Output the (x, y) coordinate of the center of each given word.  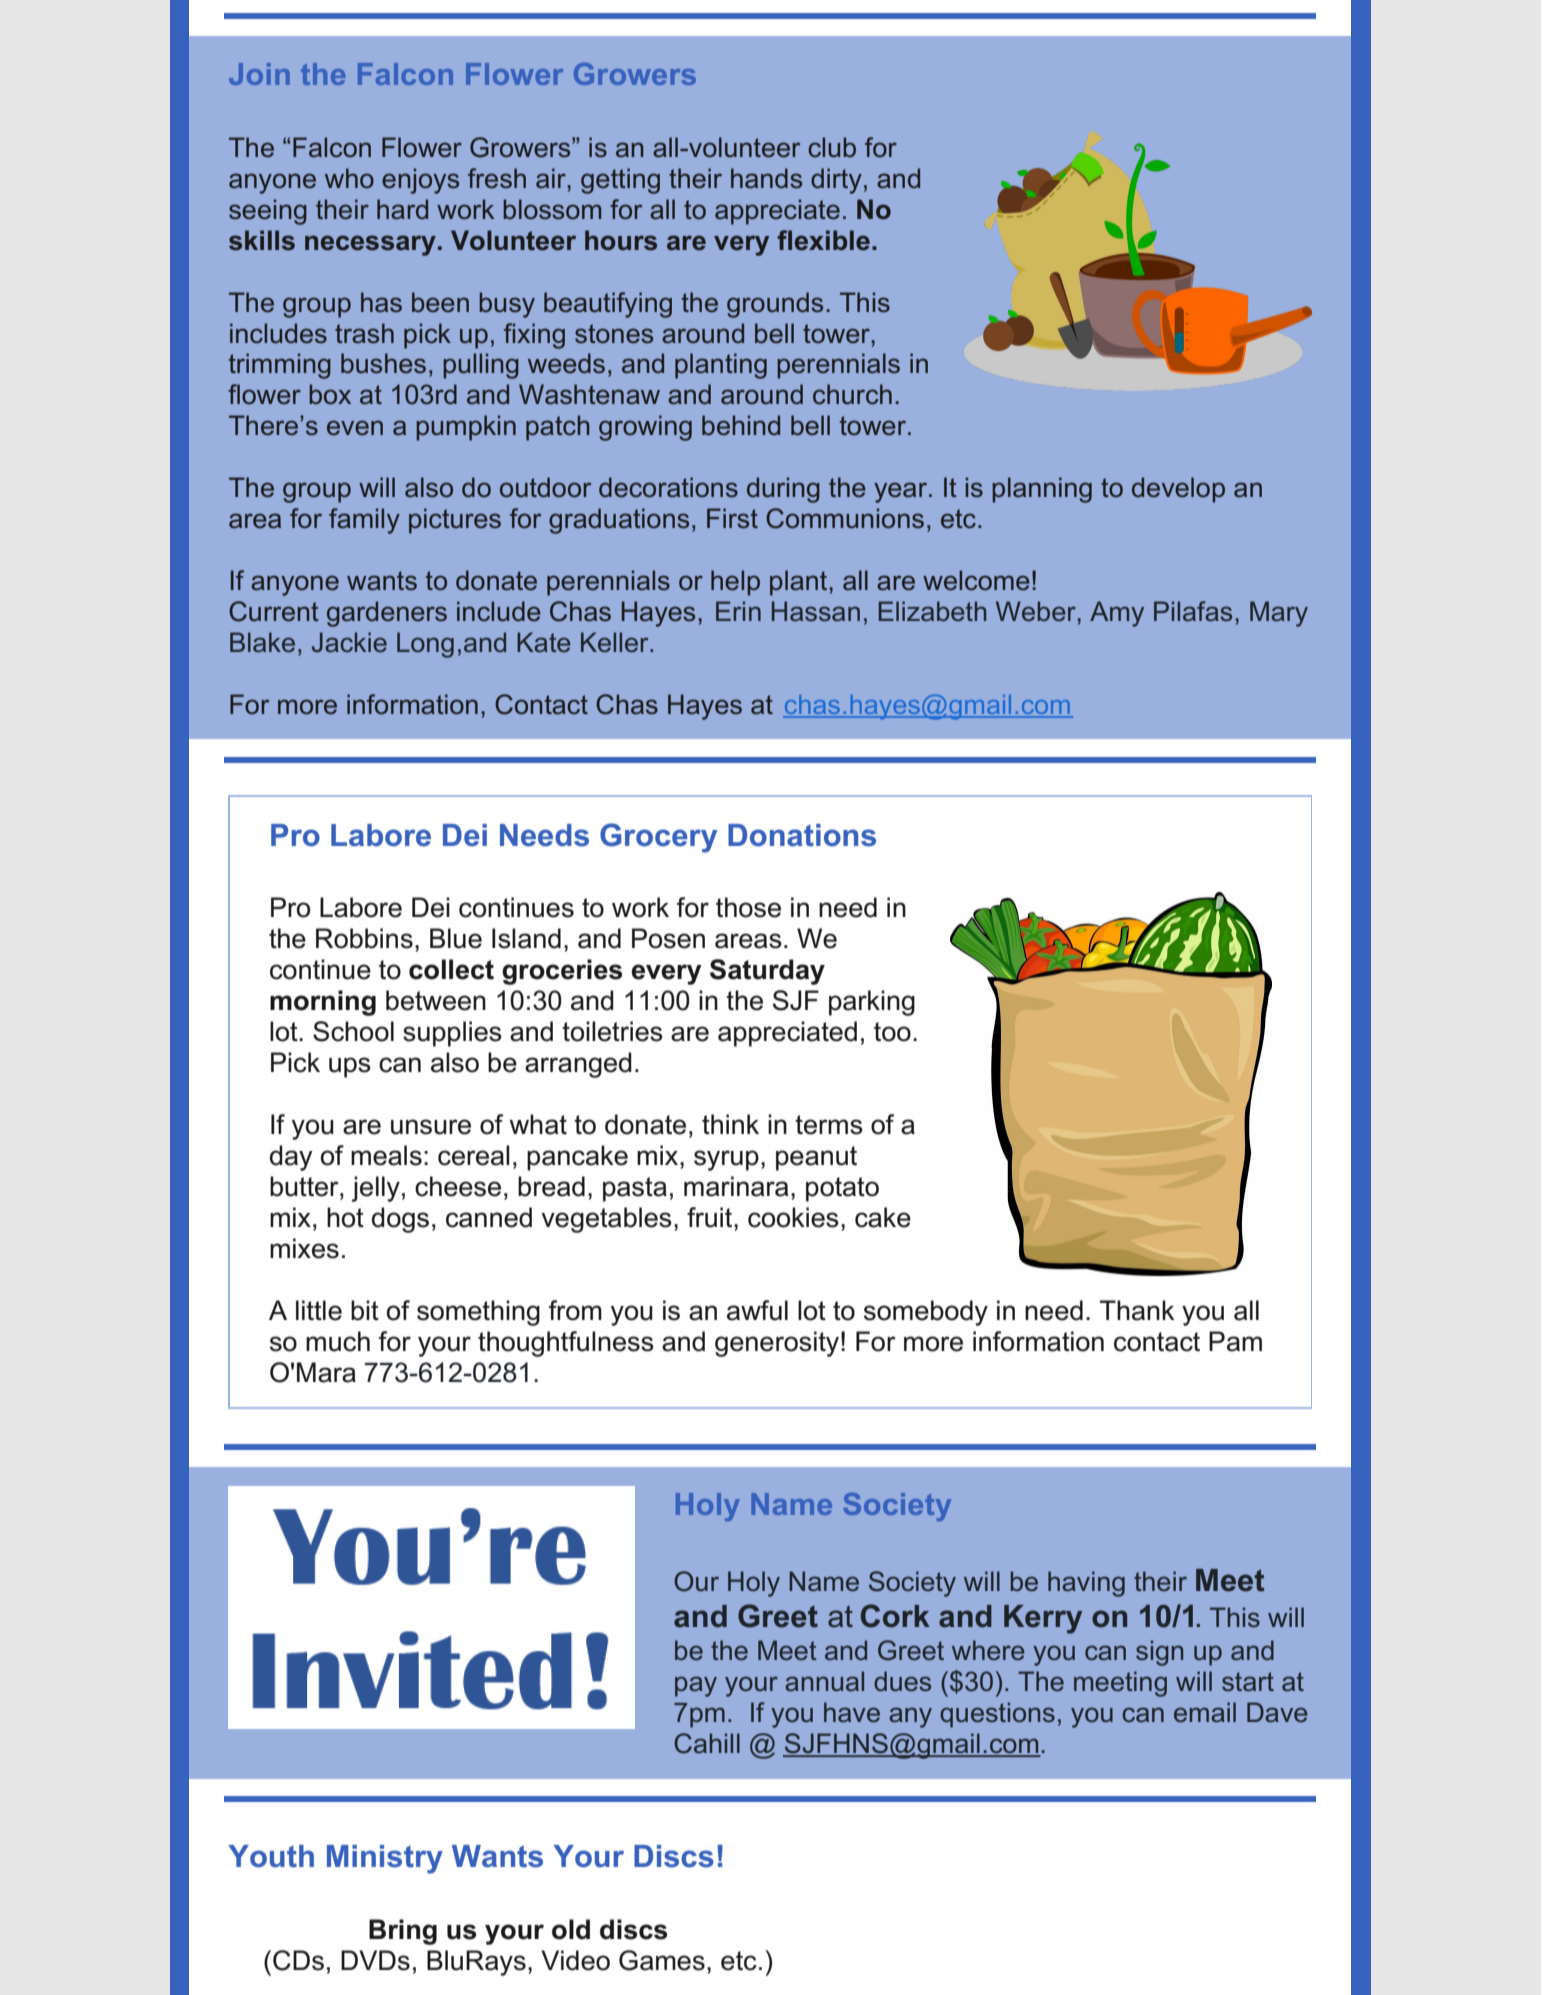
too (892, 1032)
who (349, 178)
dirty (836, 181)
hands (766, 178)
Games (662, 1960)
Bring (403, 1932)
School (353, 1031)
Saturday (767, 972)
